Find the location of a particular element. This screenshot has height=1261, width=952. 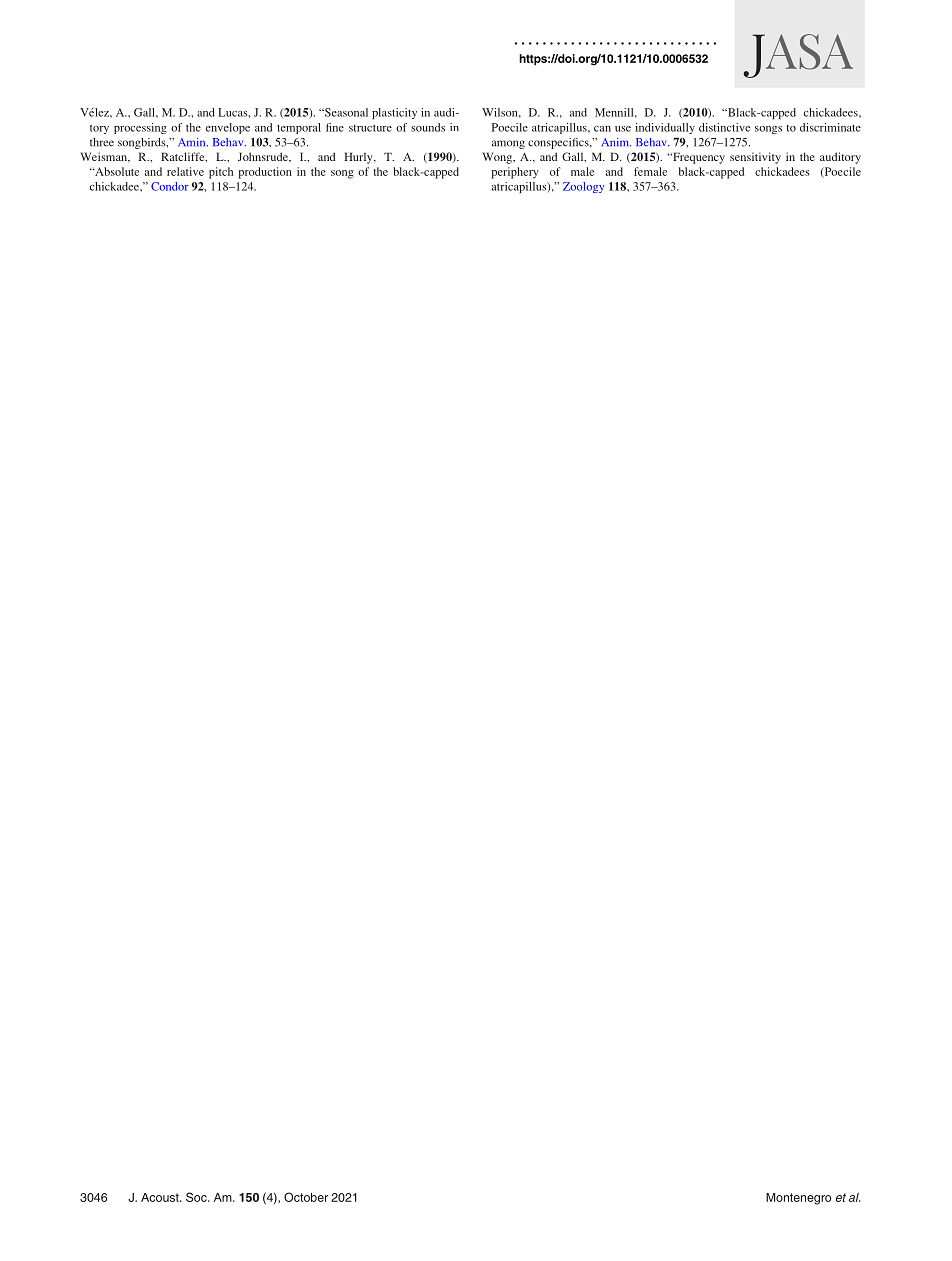

sensitivity is located at coordinates (755, 158).
